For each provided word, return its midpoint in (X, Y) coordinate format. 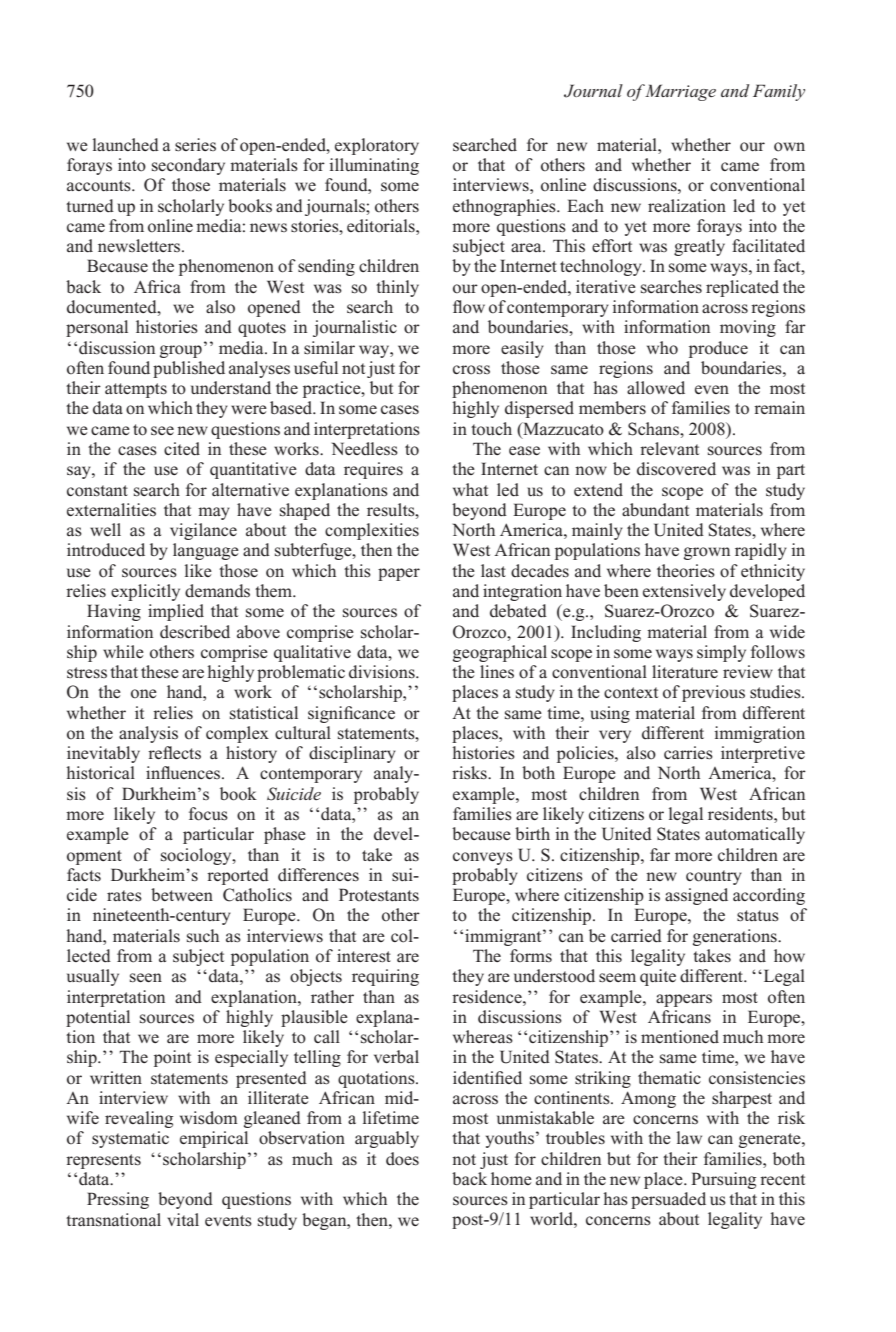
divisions (383, 672)
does (402, 1159)
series (195, 145)
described (195, 632)
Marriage (679, 92)
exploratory (377, 146)
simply (721, 653)
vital (183, 1219)
